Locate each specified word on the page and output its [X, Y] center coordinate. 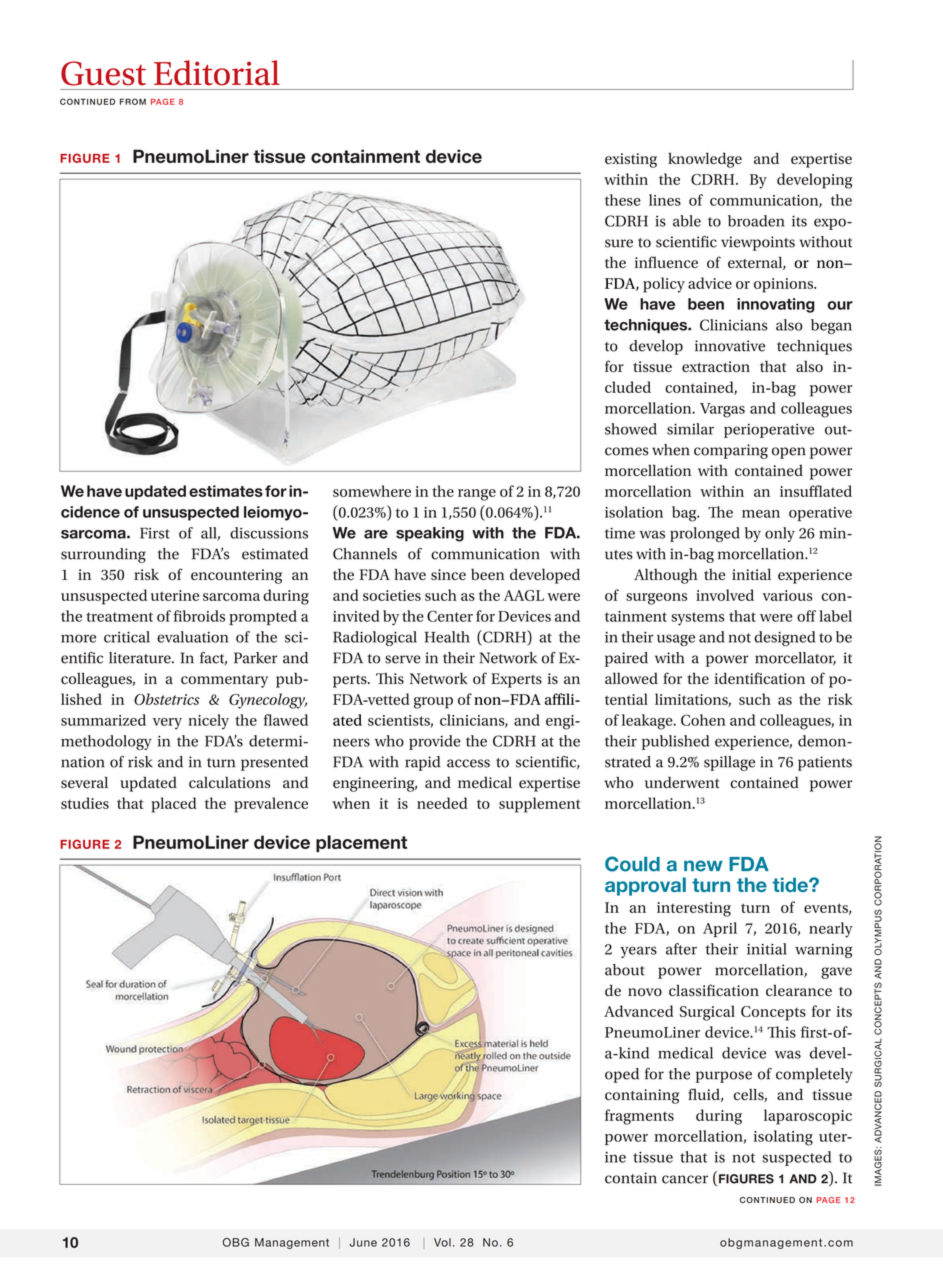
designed [784, 638]
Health [447, 637]
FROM [133, 101]
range [477, 495]
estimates [226, 491]
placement [361, 843]
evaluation [192, 637]
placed [174, 805]
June [363, 1242]
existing [631, 160]
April [720, 929]
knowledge [705, 160]
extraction [716, 367]
